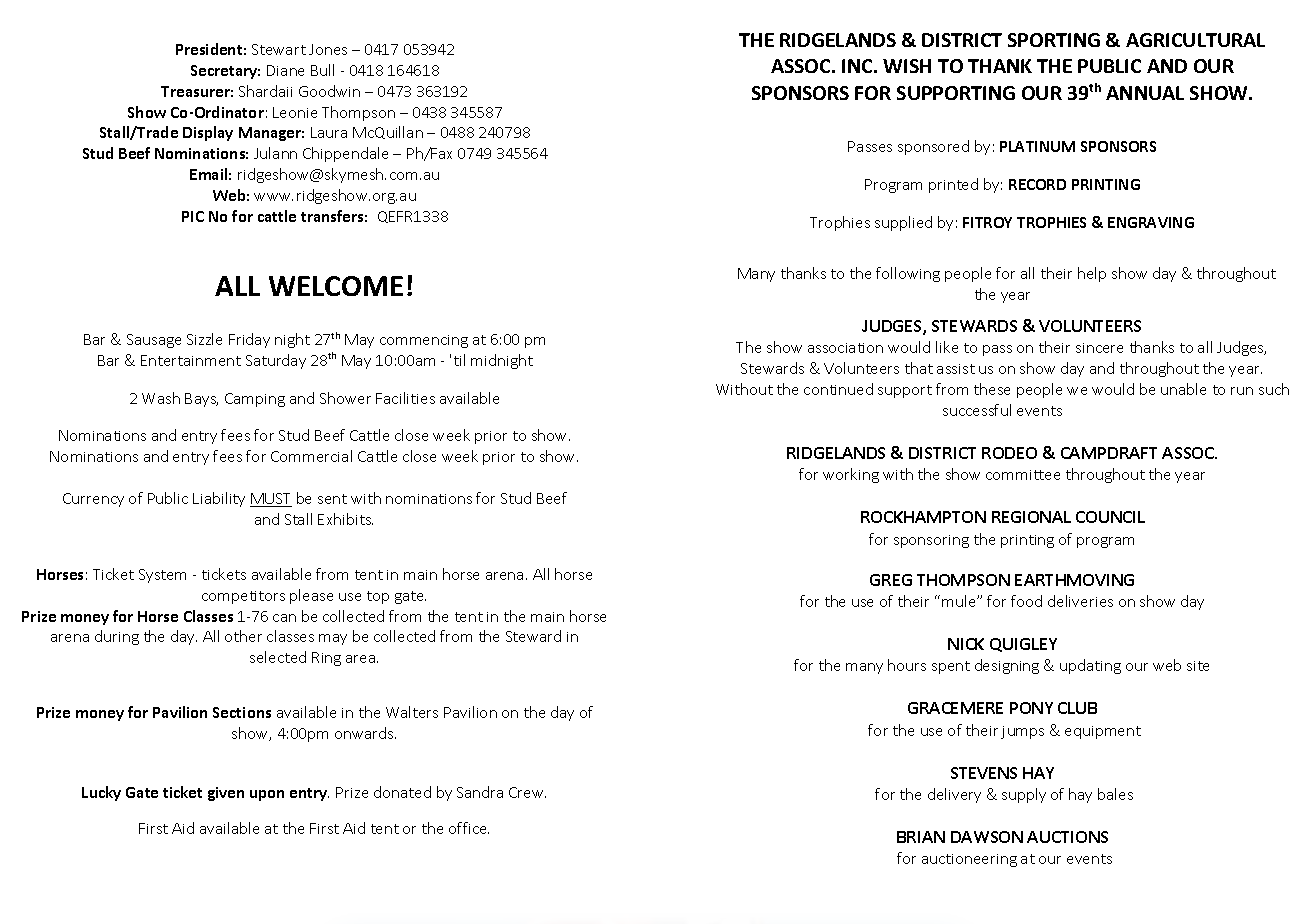 The height and width of the screenshot is (924, 1308). What do you see at coordinates (226, 794) in the screenshot?
I see `given` at bounding box center [226, 794].
